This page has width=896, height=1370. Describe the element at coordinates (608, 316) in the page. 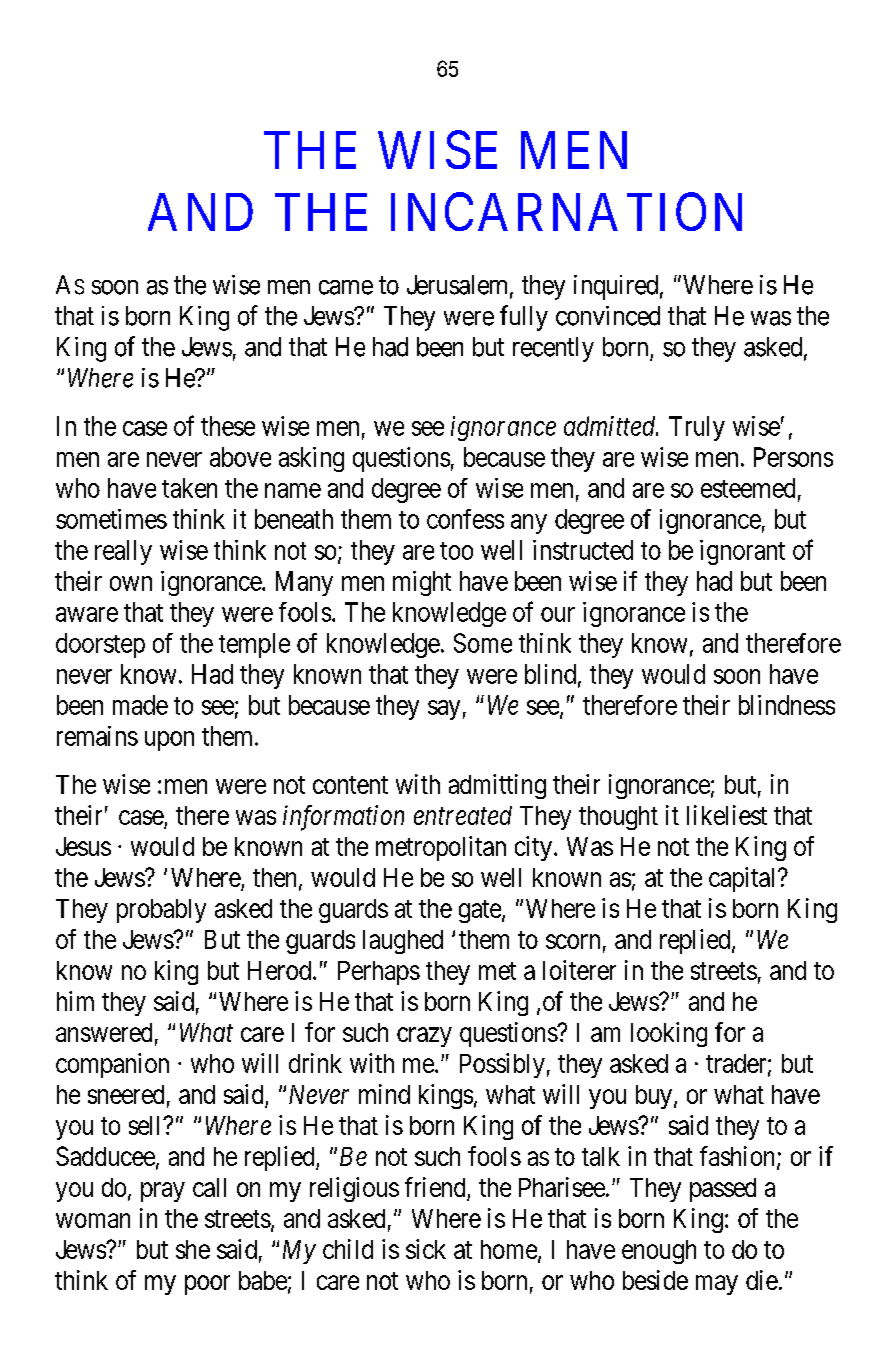

I see `convinced` at that location.
